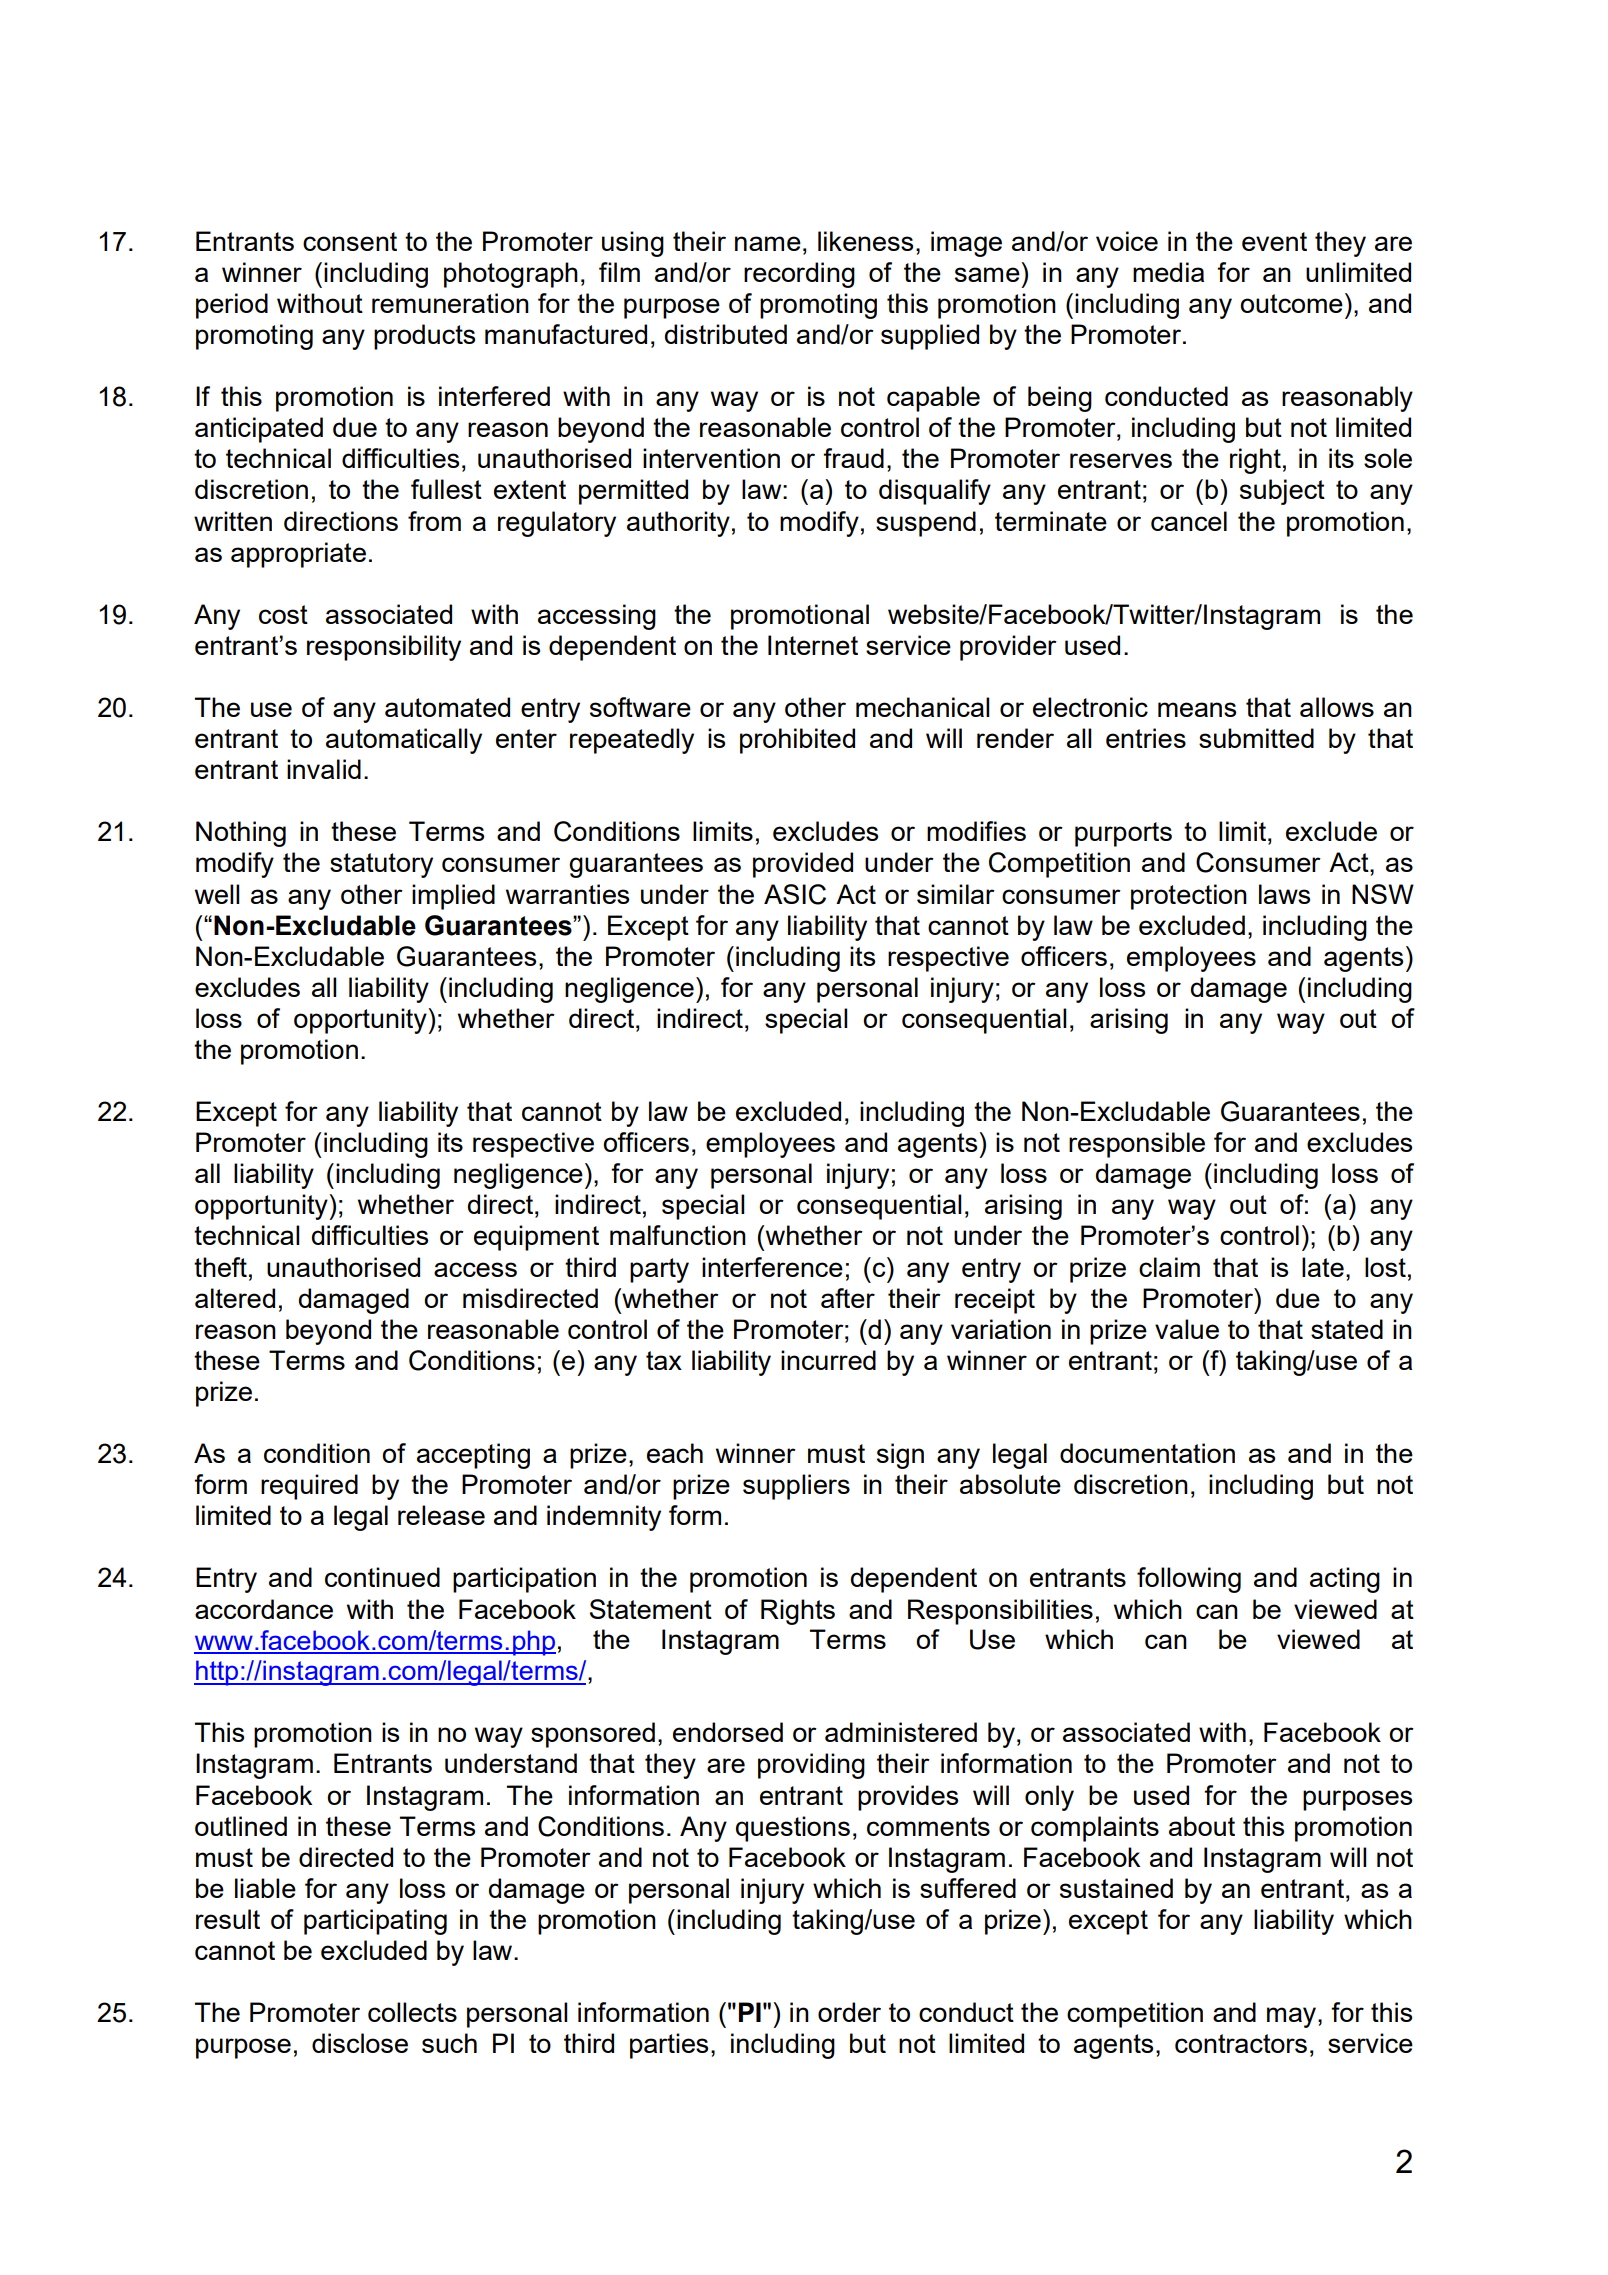 This document has width=1608, height=2275. What do you see at coordinates (849, 2012) in the document?
I see `order` at bounding box center [849, 2012].
